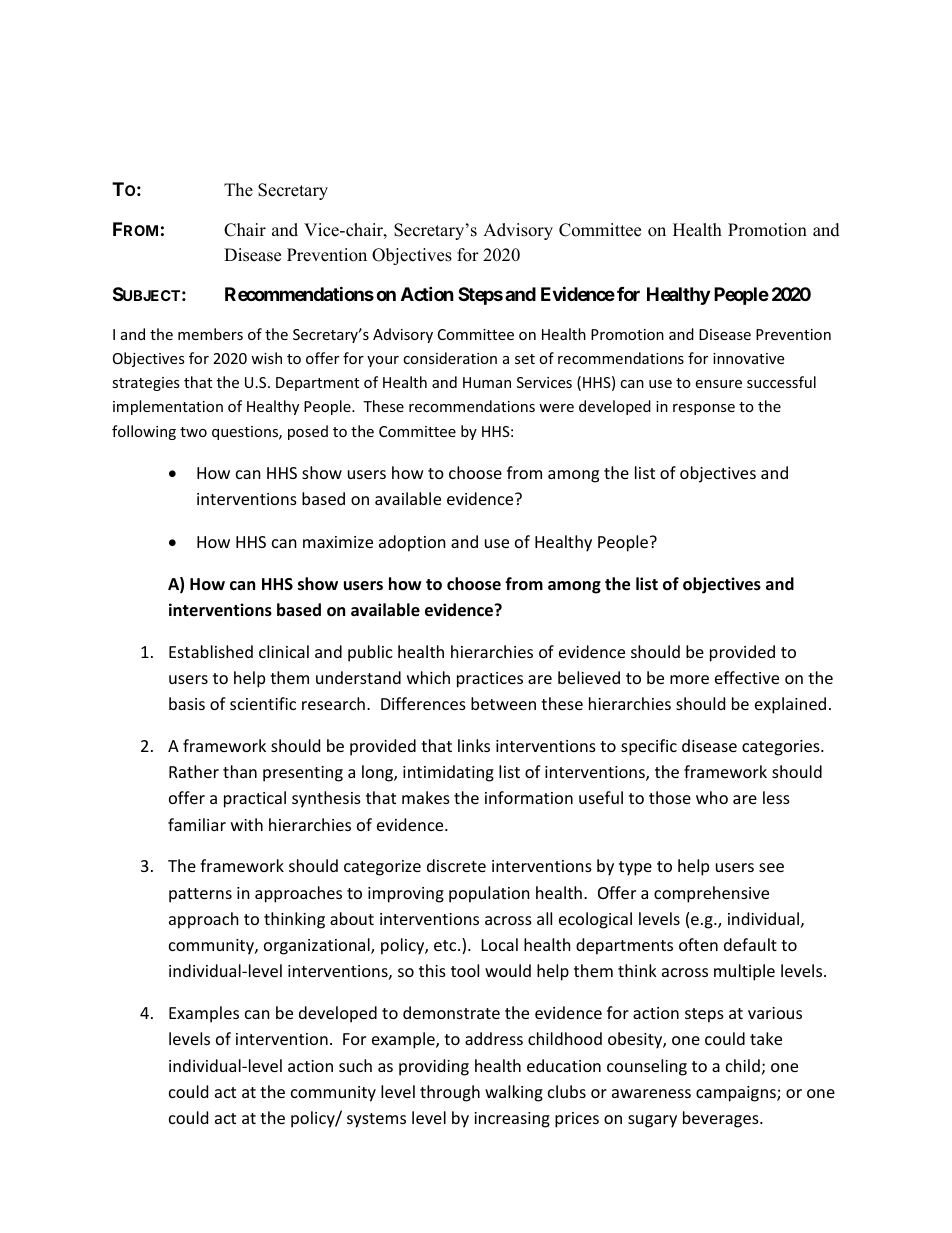  I want to click on innovative, so click(748, 358).
